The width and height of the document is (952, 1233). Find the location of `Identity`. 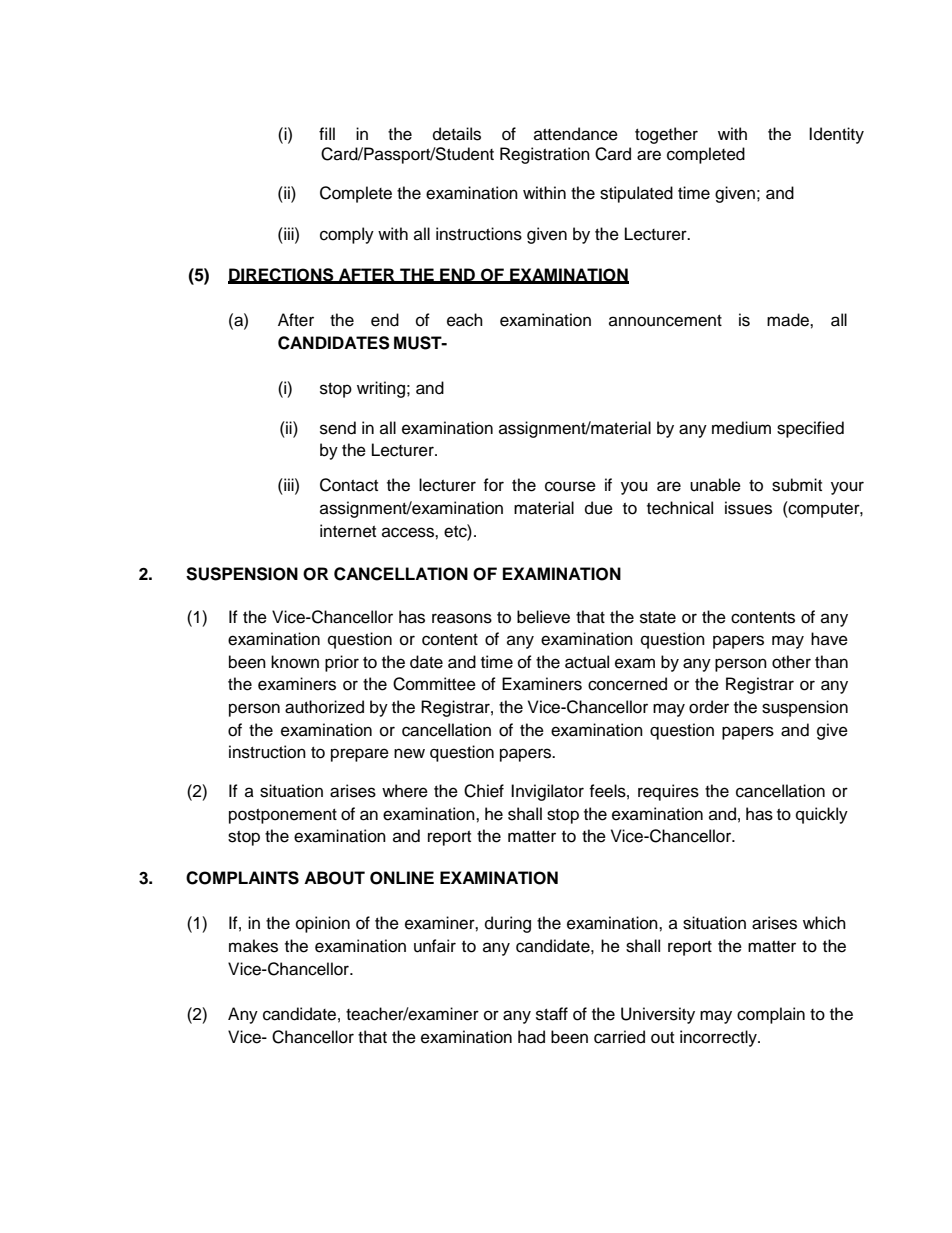

Identity is located at coordinates (836, 135).
